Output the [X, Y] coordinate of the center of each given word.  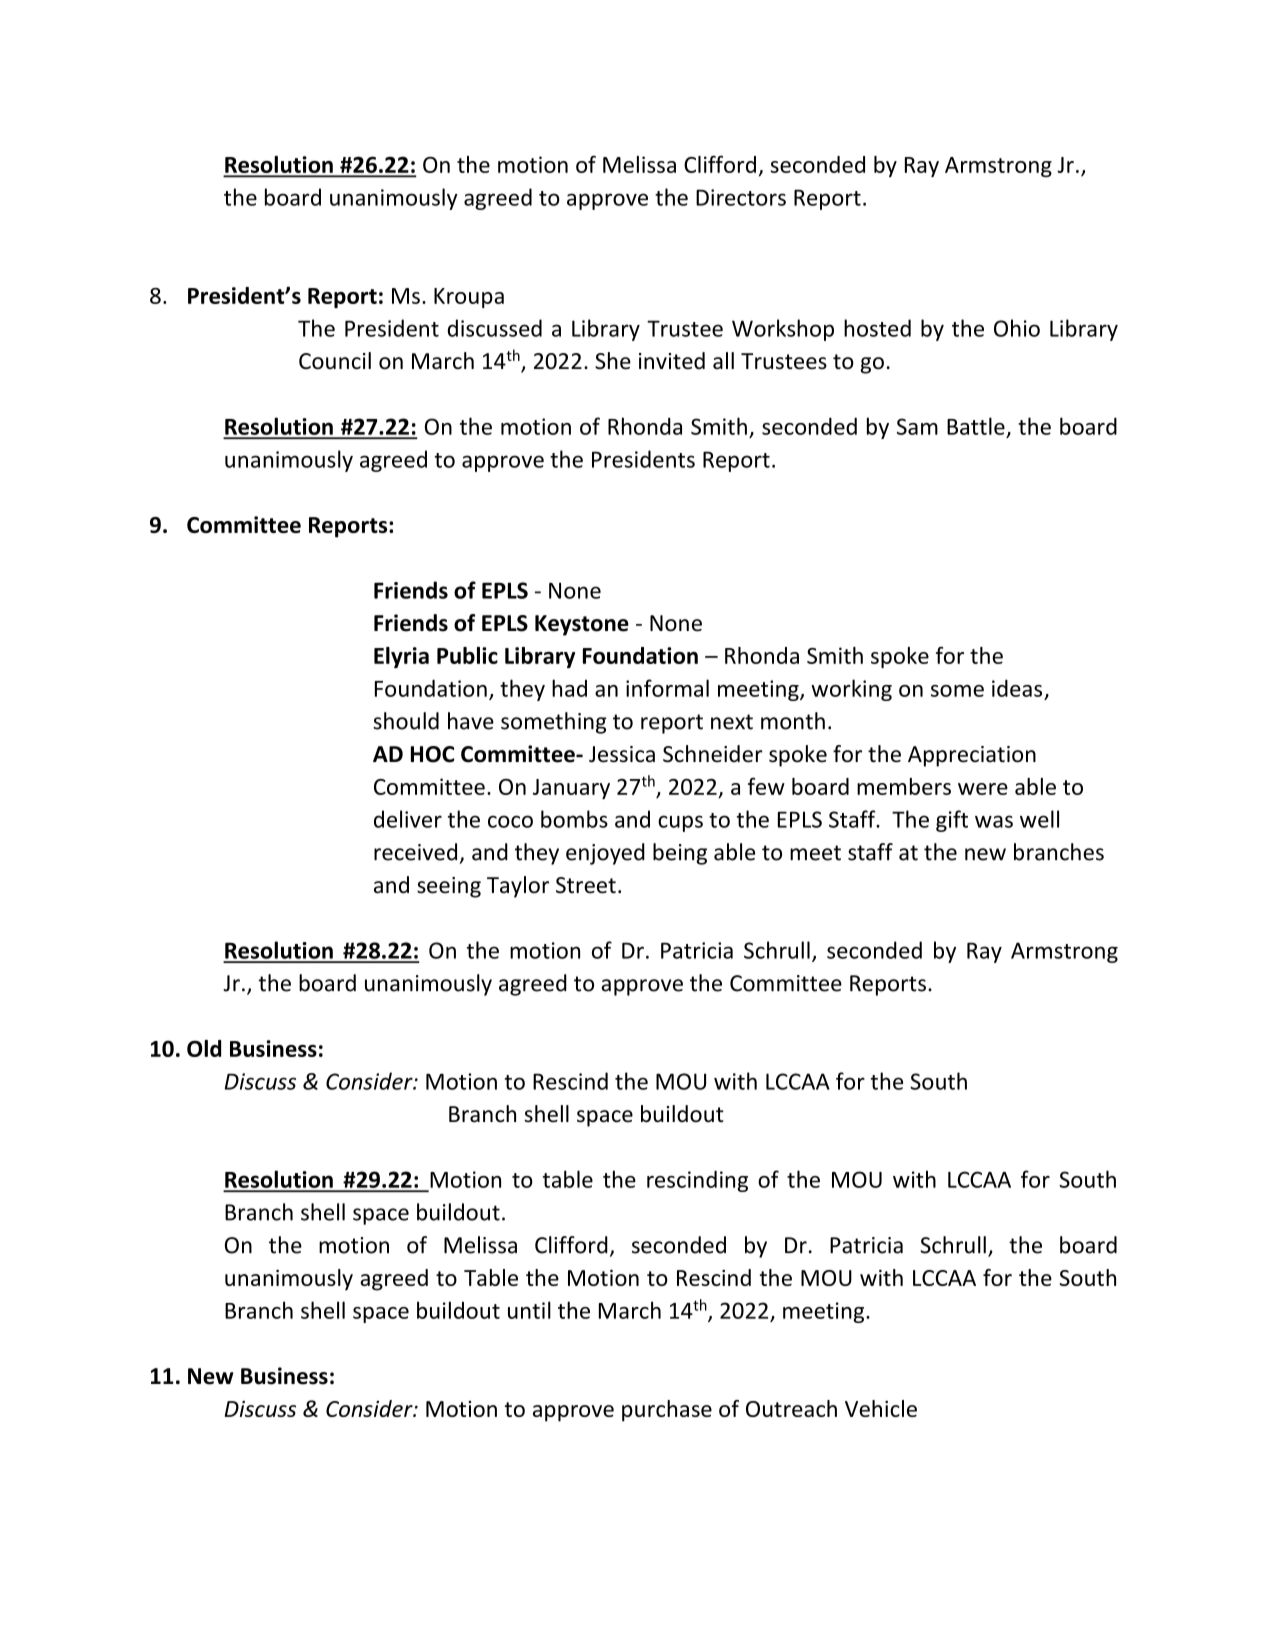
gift [952, 821]
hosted [877, 328]
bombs [574, 819]
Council [335, 361]
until [529, 1310]
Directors [741, 197]
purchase [667, 1411]
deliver [408, 819]
